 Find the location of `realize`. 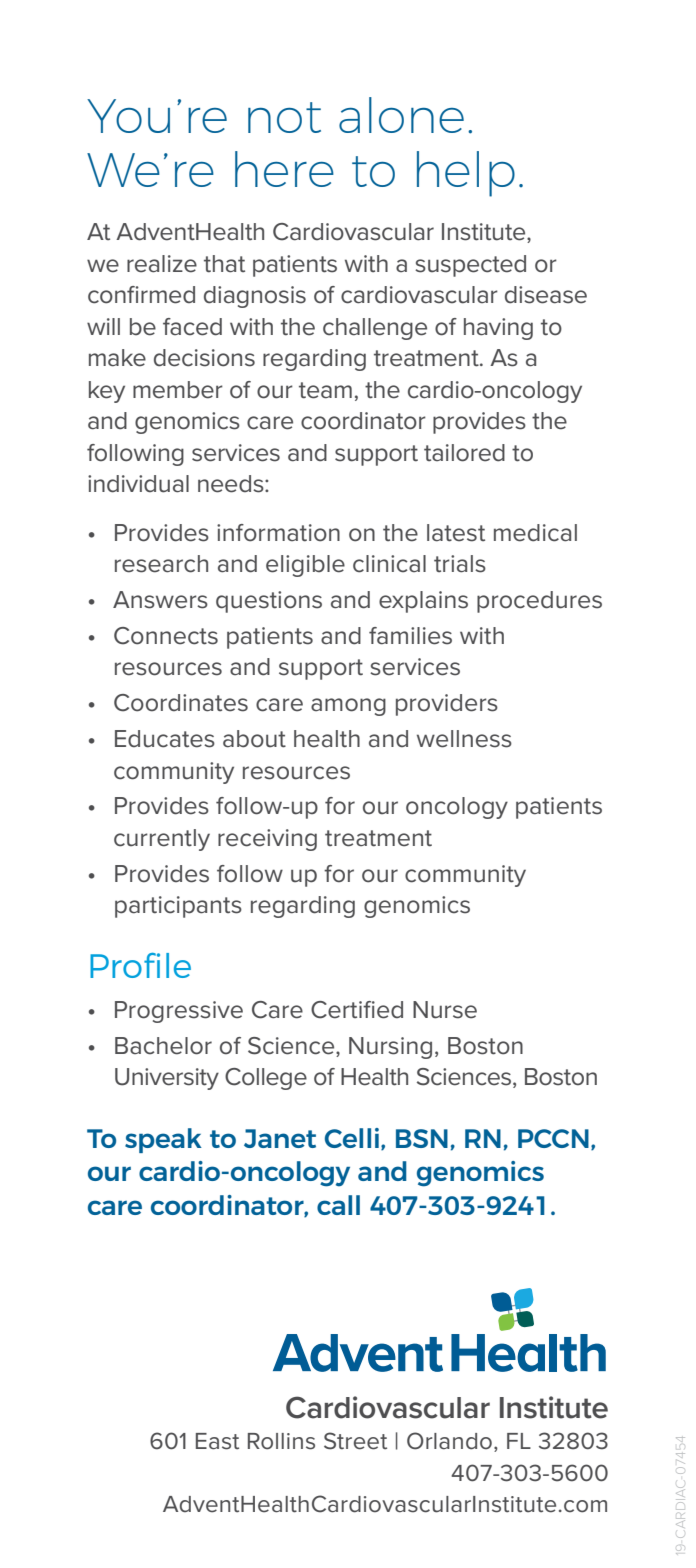

realize is located at coordinates (162, 264).
